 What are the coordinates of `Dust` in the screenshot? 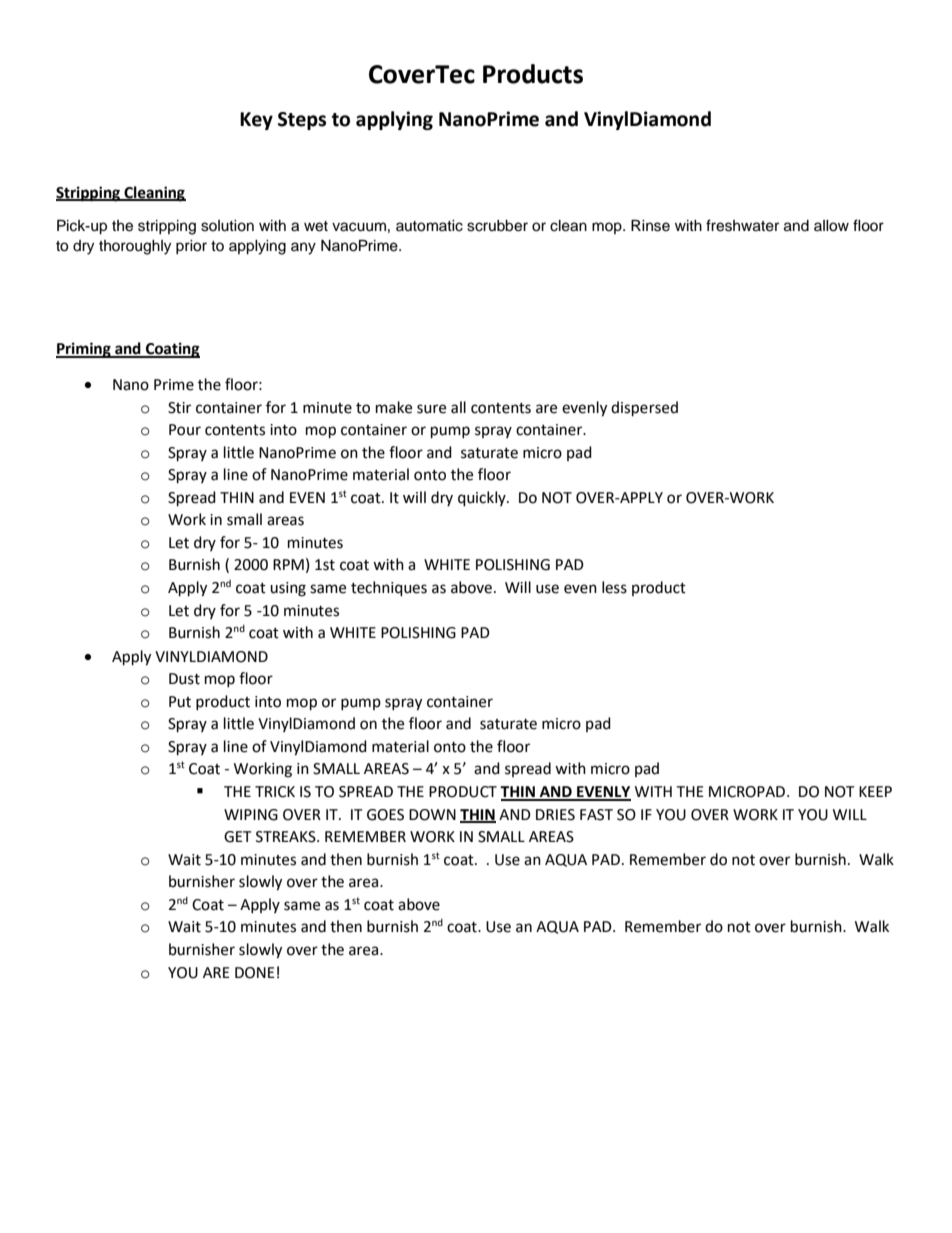 It's located at (184, 679).
